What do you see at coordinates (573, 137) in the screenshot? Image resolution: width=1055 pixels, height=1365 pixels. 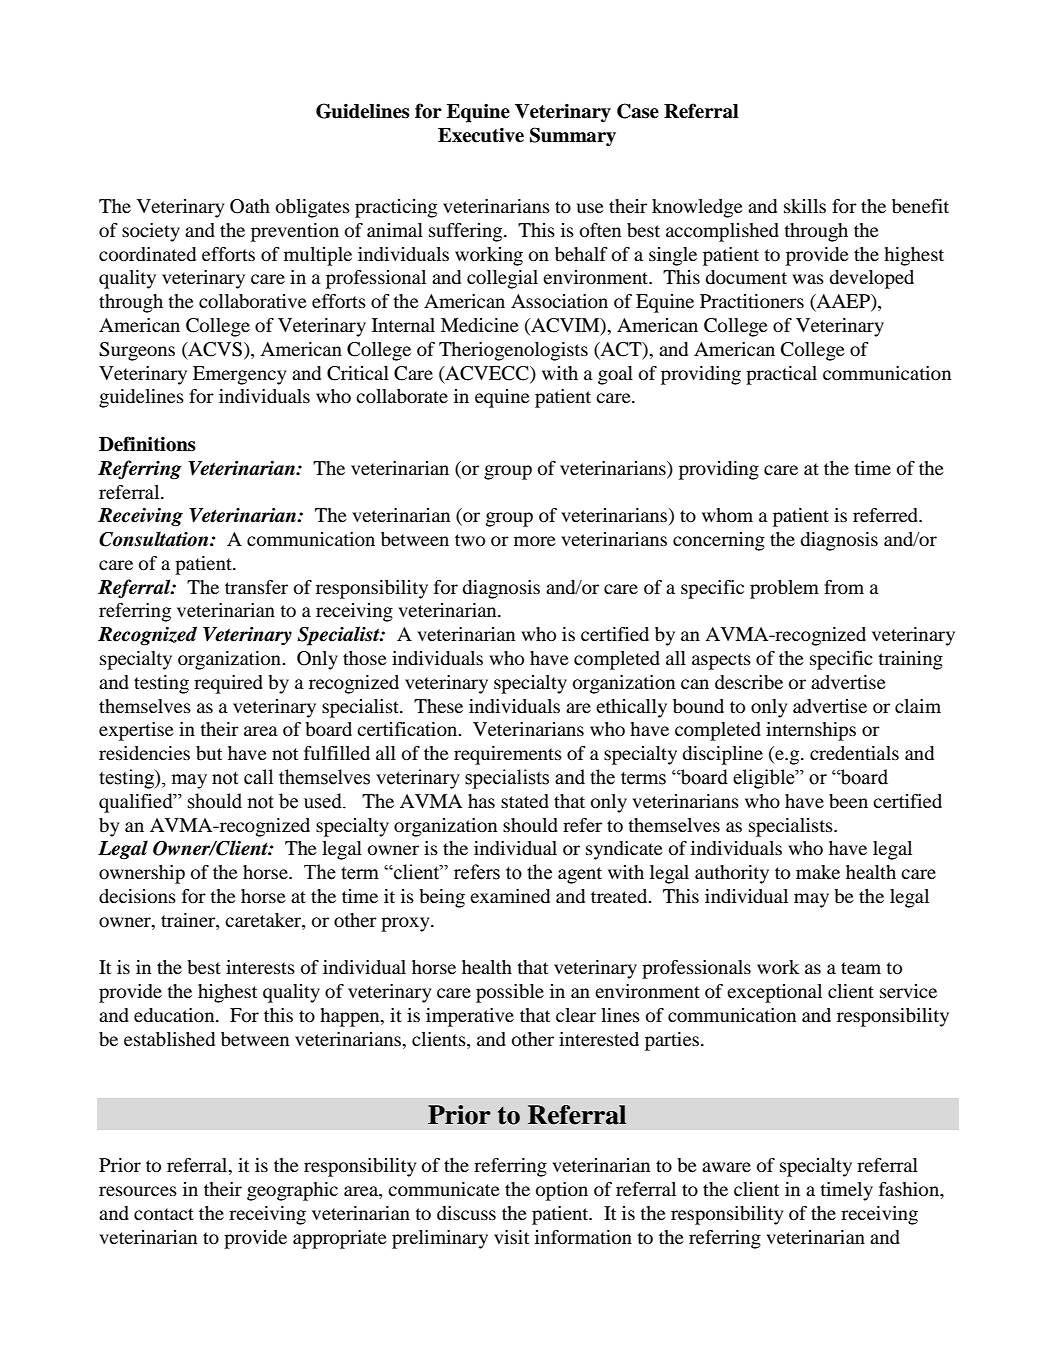 I see `Summary` at bounding box center [573, 137].
